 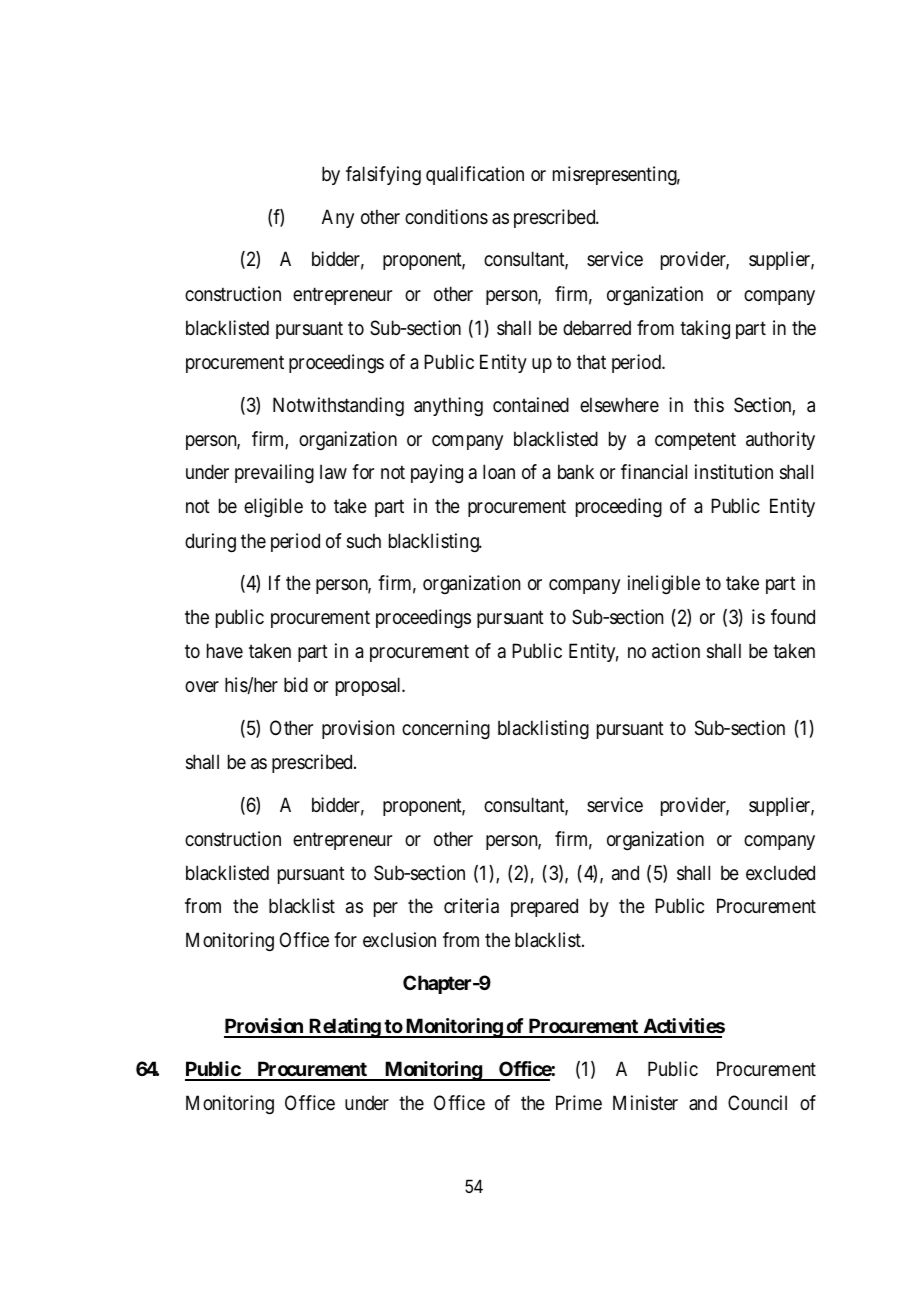 I want to click on taking, so click(x=705, y=329).
